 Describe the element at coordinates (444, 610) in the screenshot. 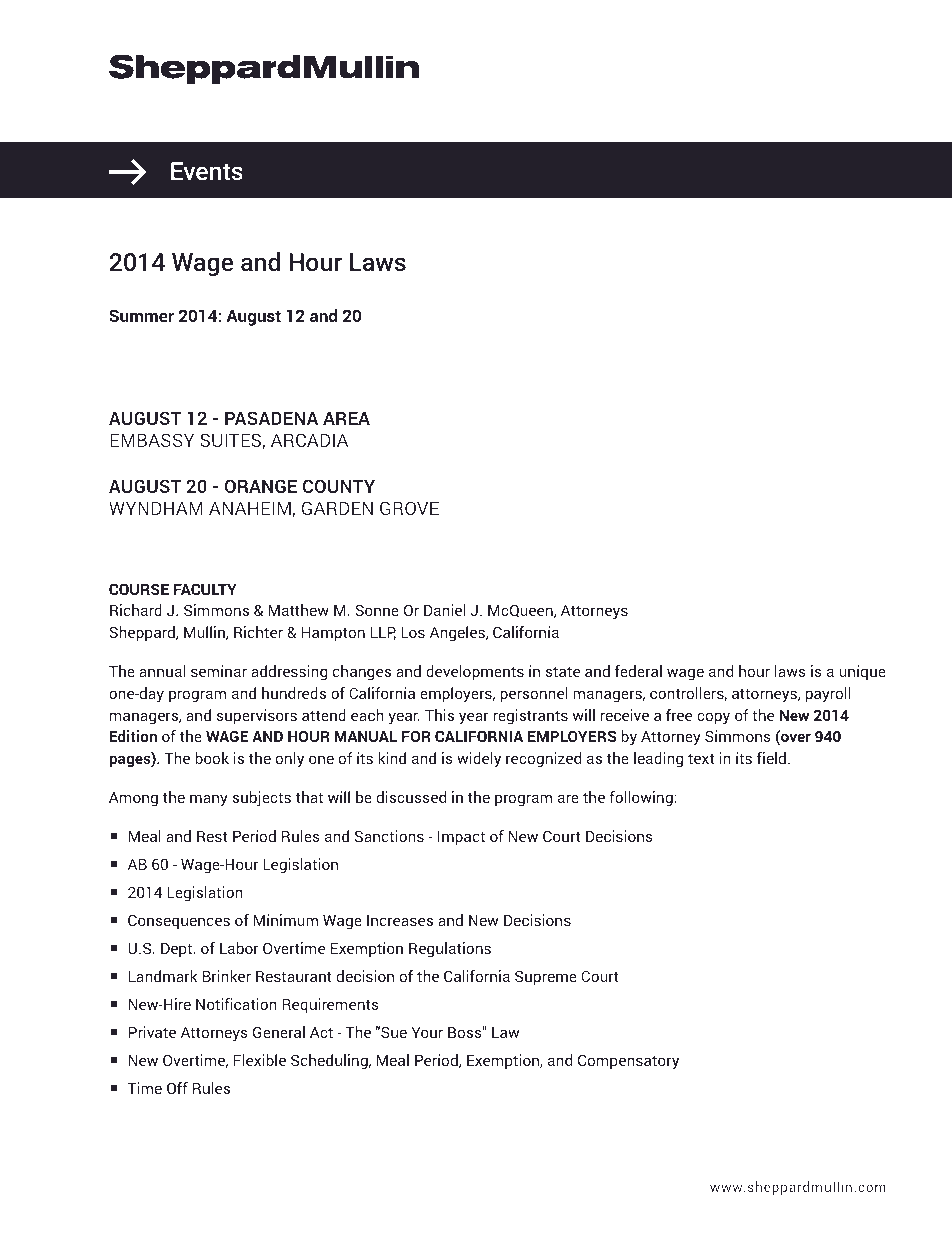

I see `Daniel` at that location.
